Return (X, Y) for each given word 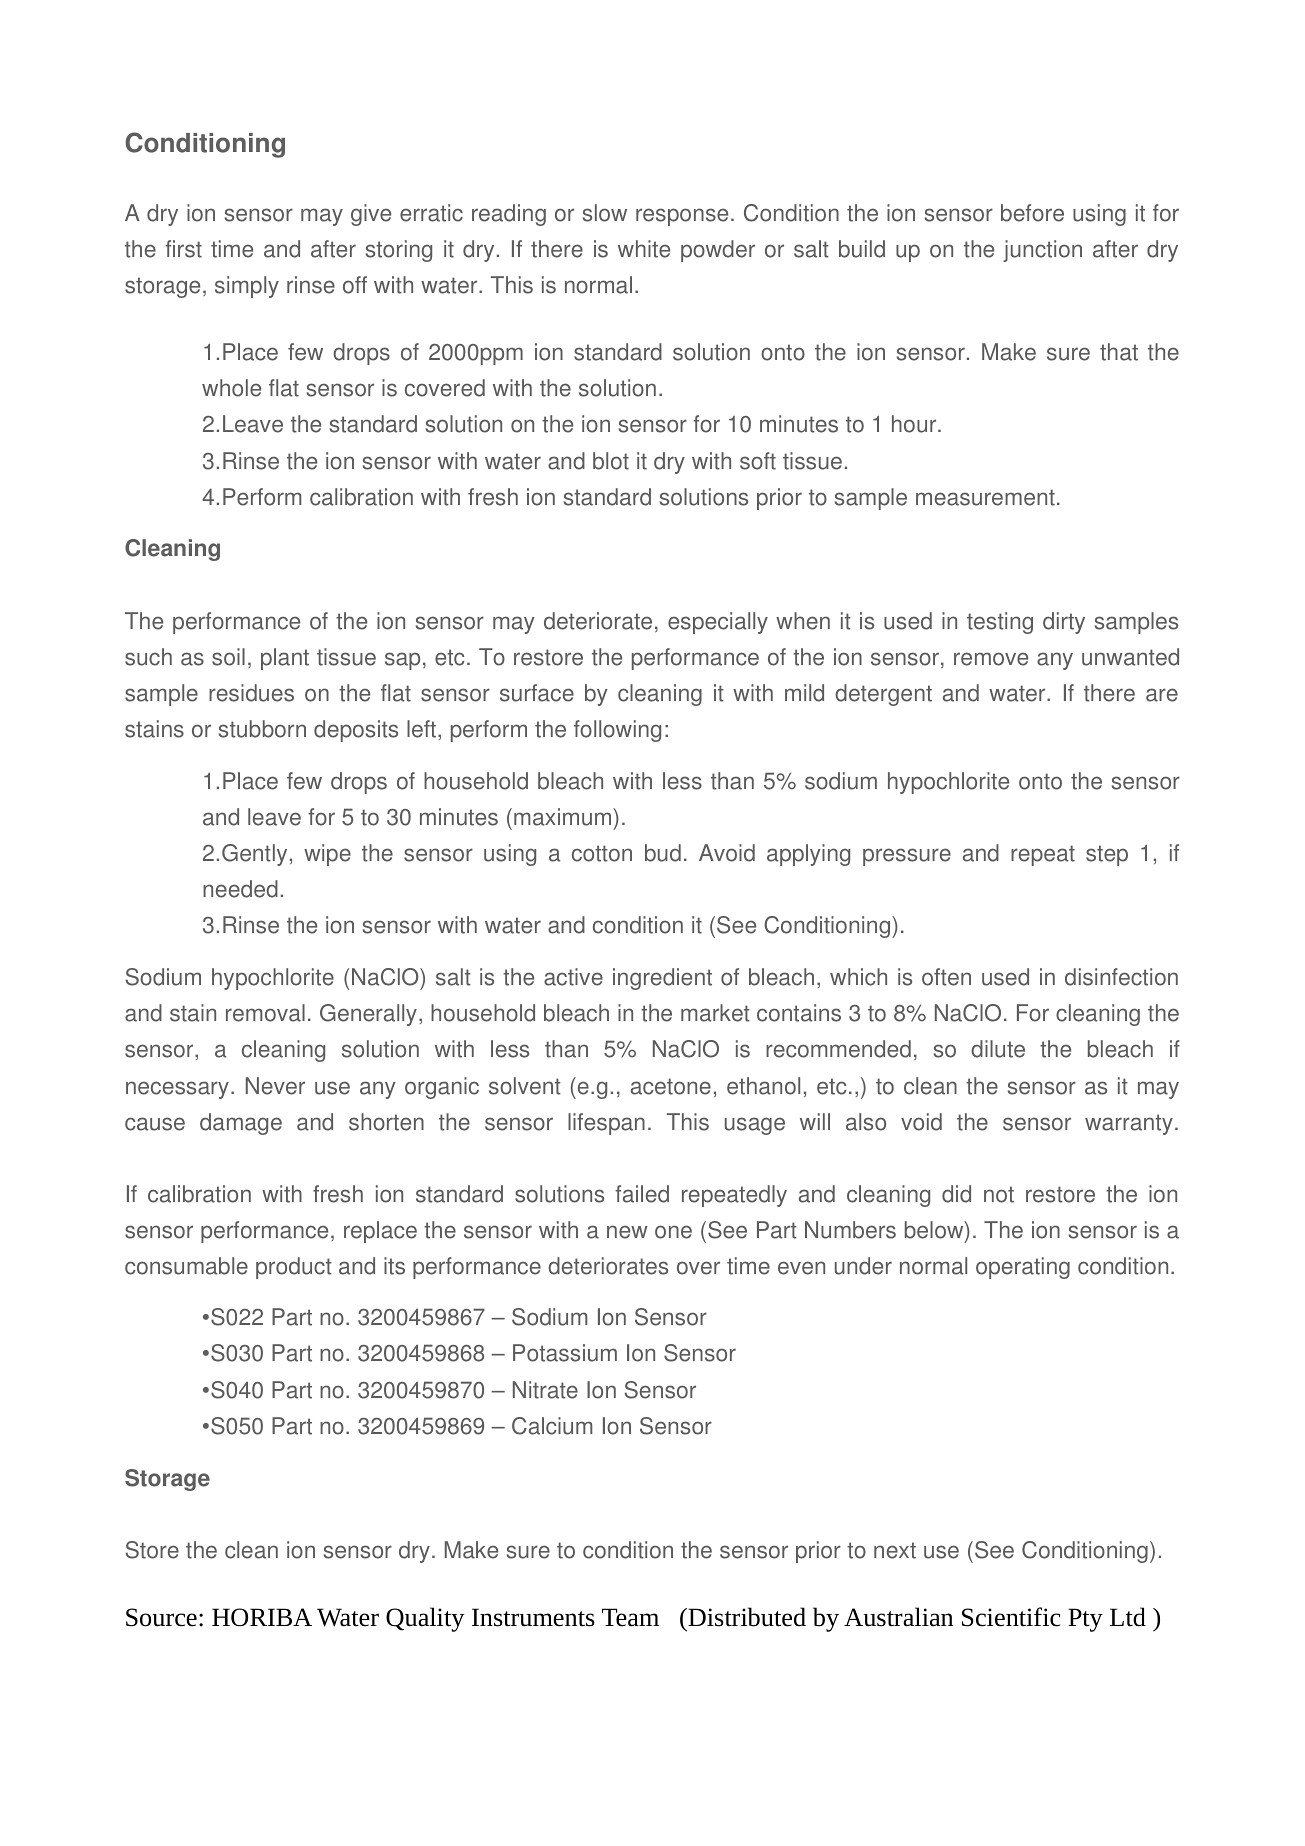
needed (240, 889)
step (1107, 855)
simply (247, 287)
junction (1042, 251)
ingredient (662, 979)
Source (161, 1617)
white (644, 249)
